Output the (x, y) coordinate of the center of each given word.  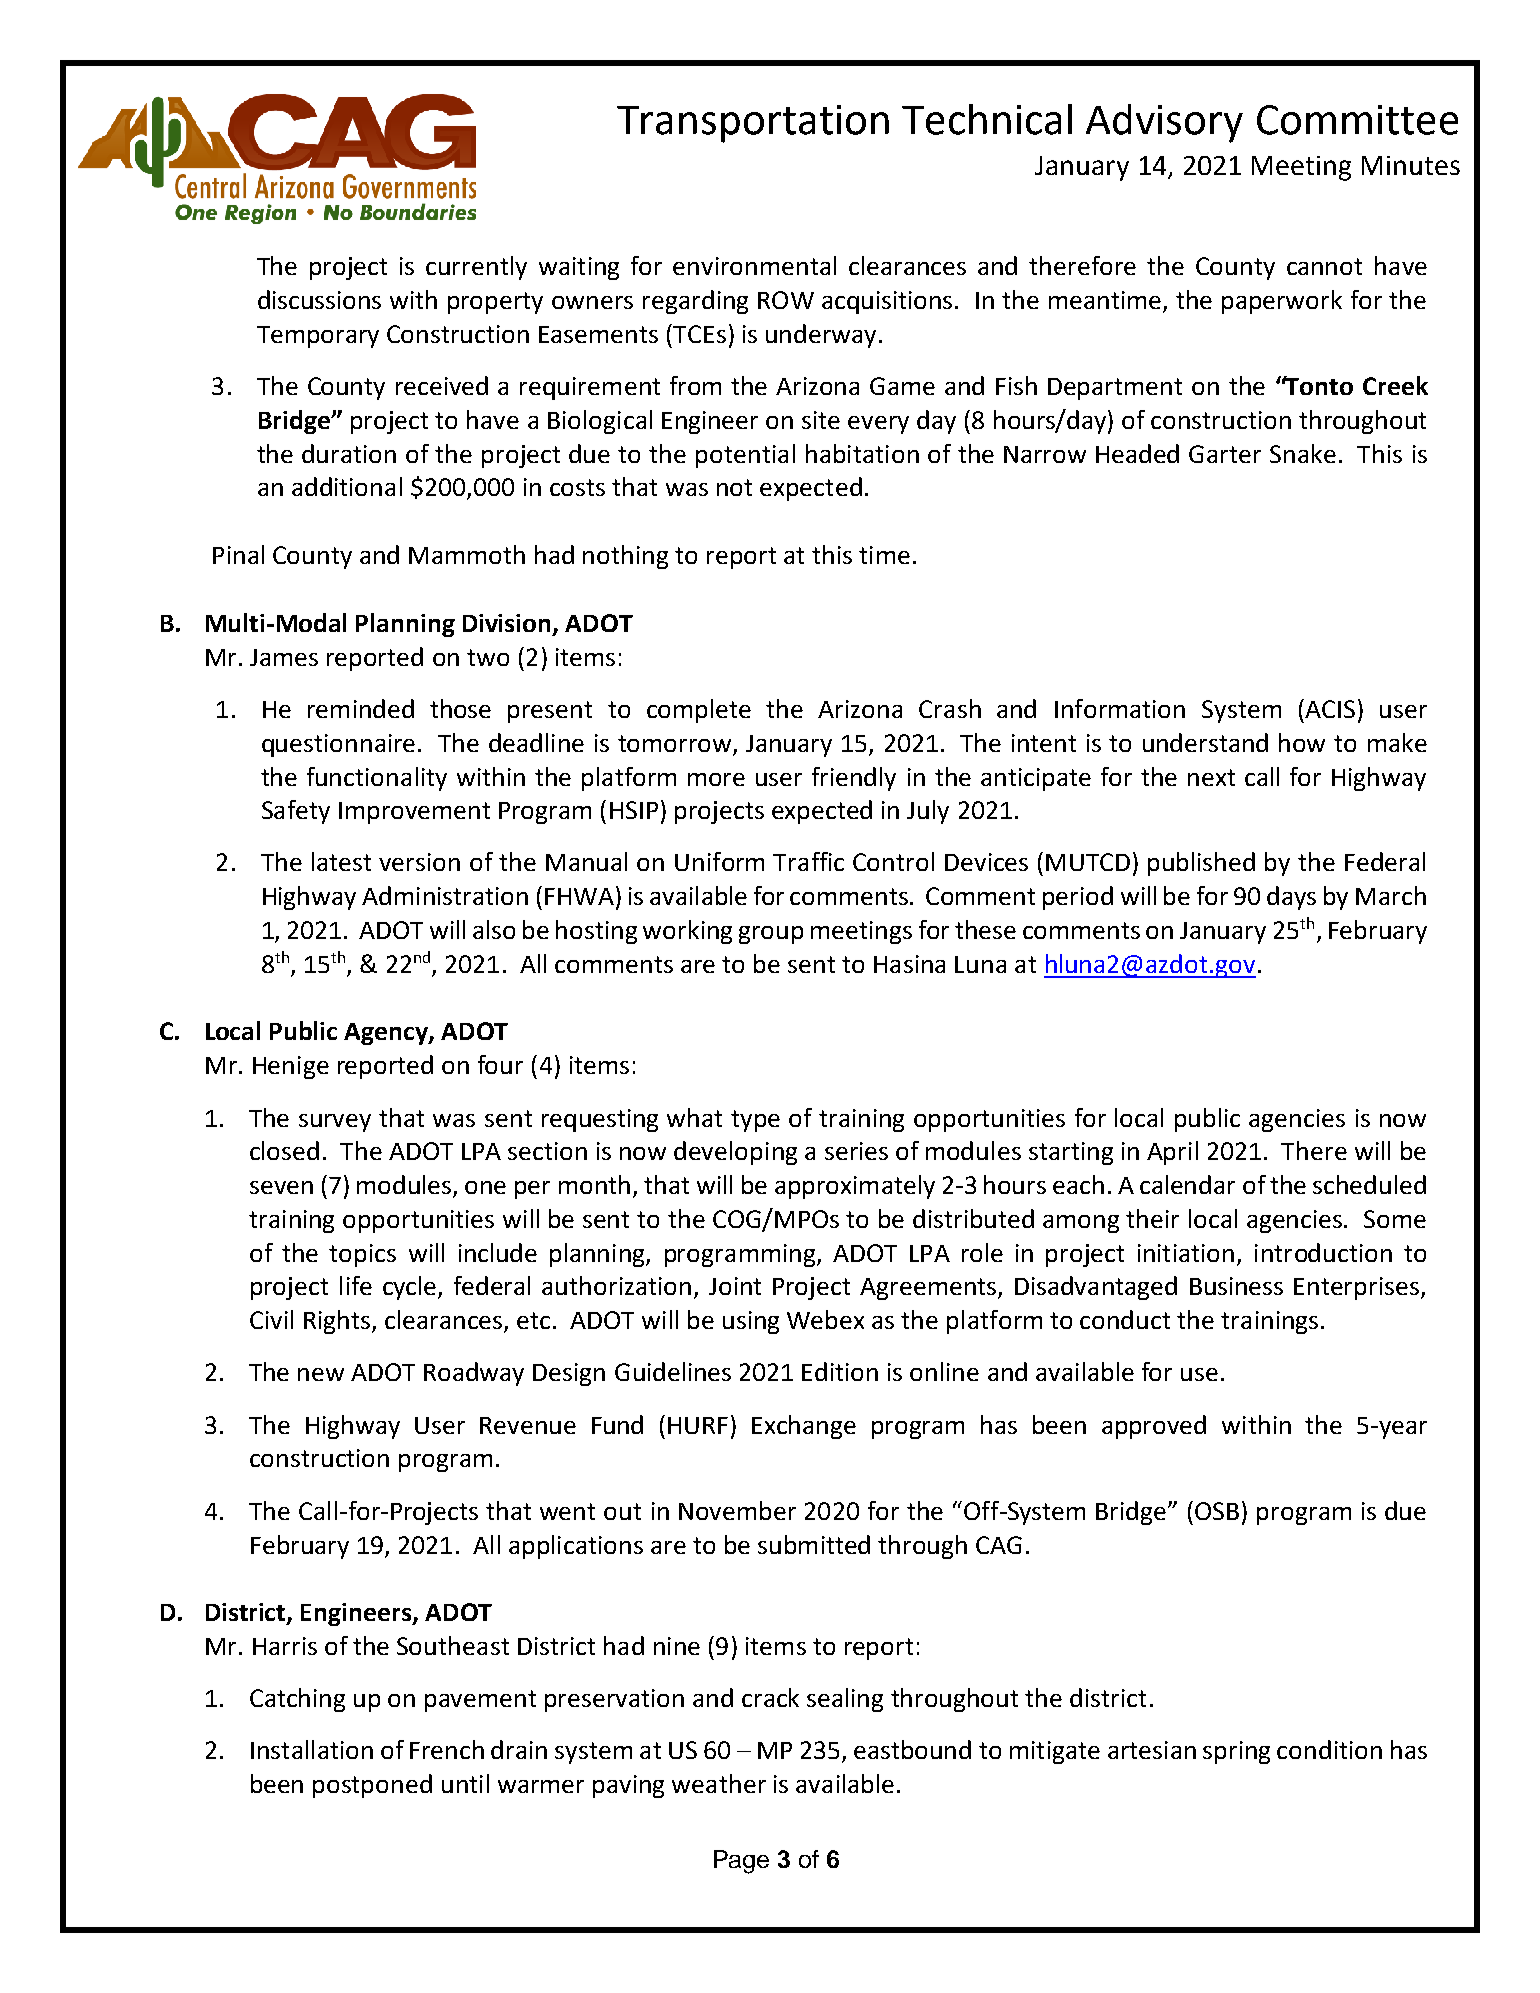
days (1291, 898)
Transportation (753, 124)
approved (1154, 1427)
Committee (1357, 120)
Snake (1303, 453)
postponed (372, 1786)
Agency (387, 1034)
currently (476, 268)
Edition (840, 1371)
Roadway (474, 1374)
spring (1236, 1752)
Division (508, 624)
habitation (862, 453)
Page (741, 1862)
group (771, 935)
